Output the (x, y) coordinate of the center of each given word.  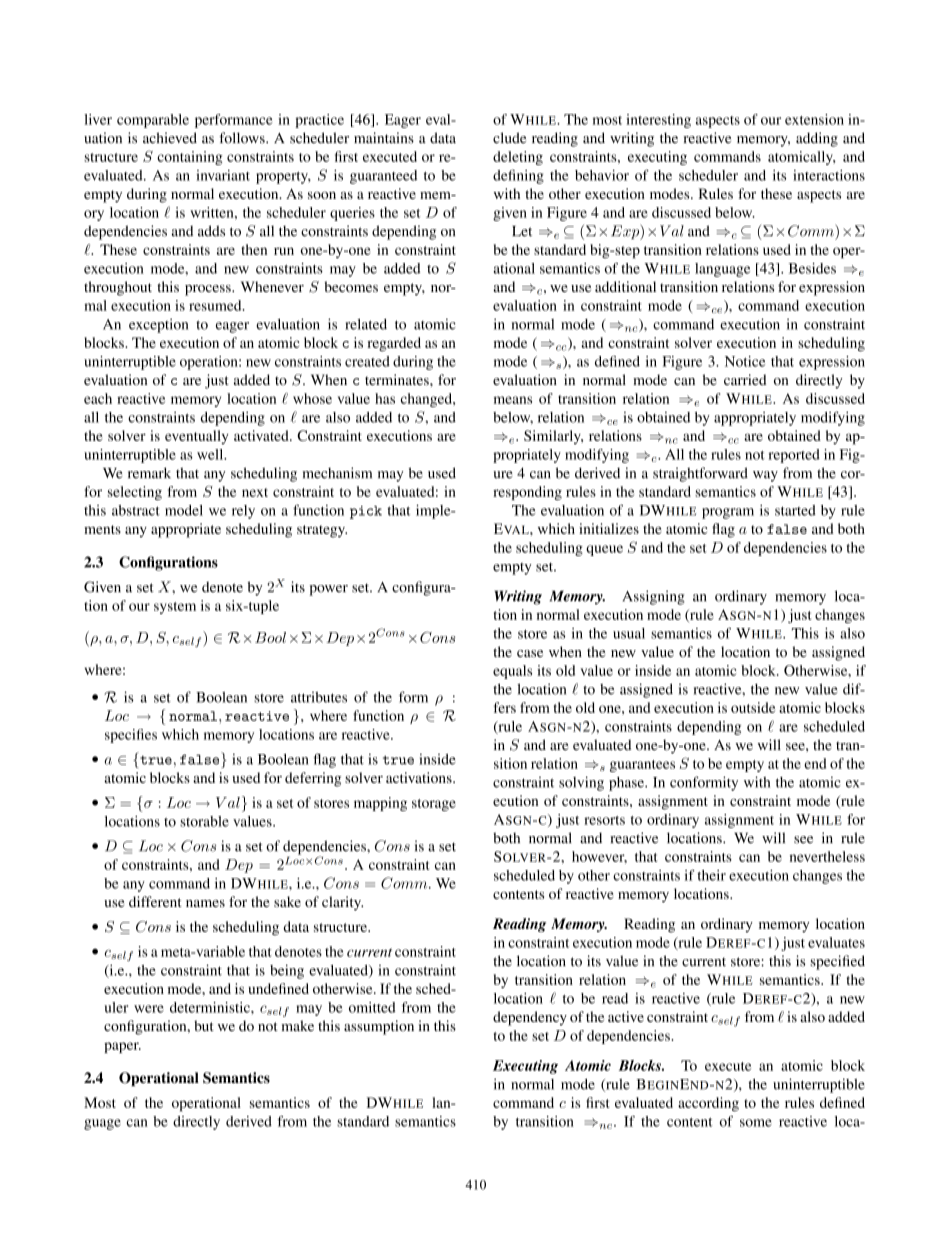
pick (366, 512)
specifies (131, 736)
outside (753, 707)
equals (512, 672)
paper (122, 1047)
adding (817, 139)
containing (190, 158)
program (728, 513)
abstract (136, 510)
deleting (518, 158)
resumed (216, 305)
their (711, 875)
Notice (745, 361)
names (205, 903)
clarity (342, 903)
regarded (394, 344)
